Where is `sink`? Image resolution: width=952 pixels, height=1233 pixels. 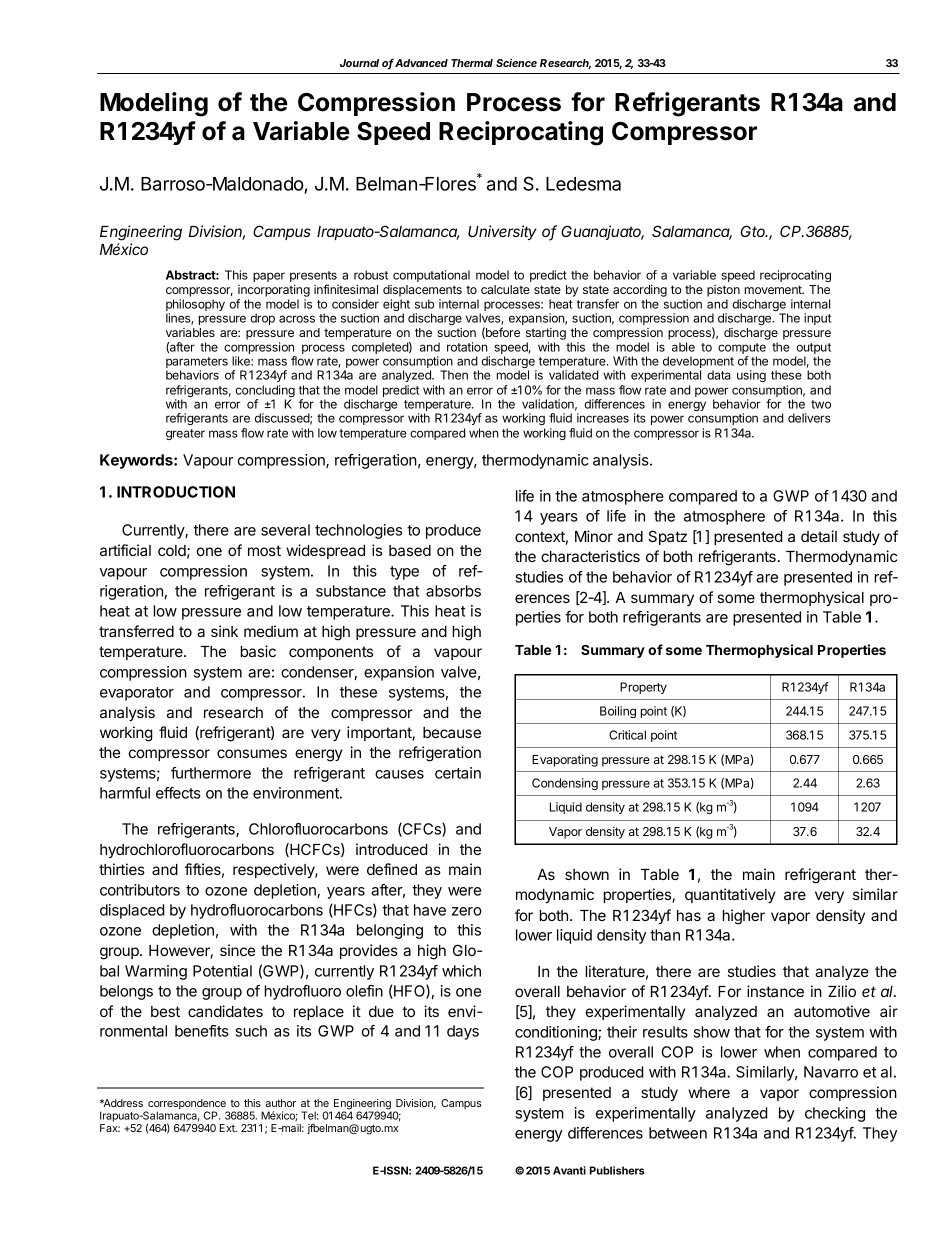 sink is located at coordinates (224, 631).
